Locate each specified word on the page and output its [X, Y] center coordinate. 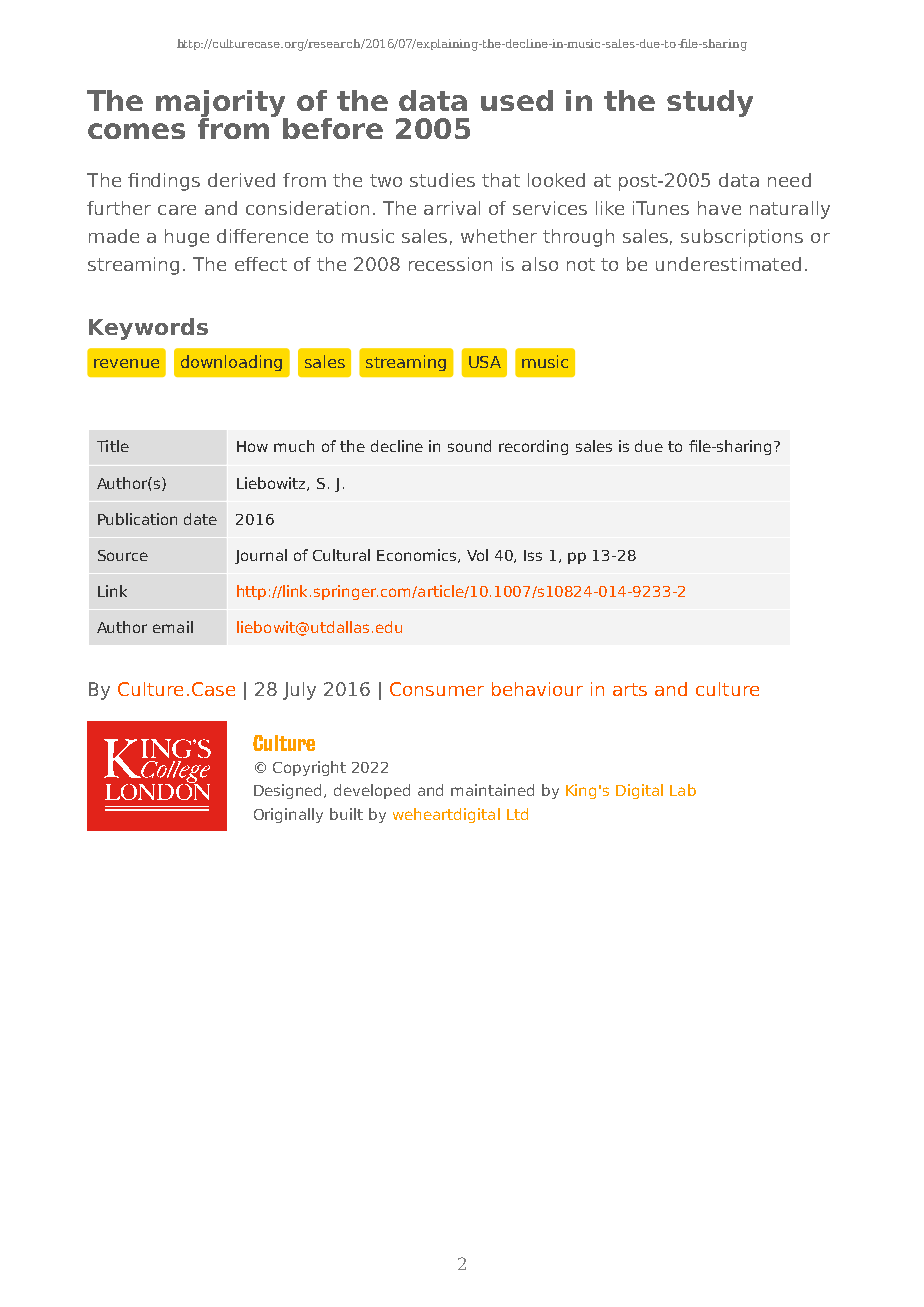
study [710, 103]
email [173, 627]
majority [222, 105]
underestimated [728, 264]
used [517, 100]
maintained [492, 790]
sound [469, 446]
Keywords [148, 329]
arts [630, 689]
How [252, 446]
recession [450, 264]
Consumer [437, 689]
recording [533, 447]
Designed [289, 791]
